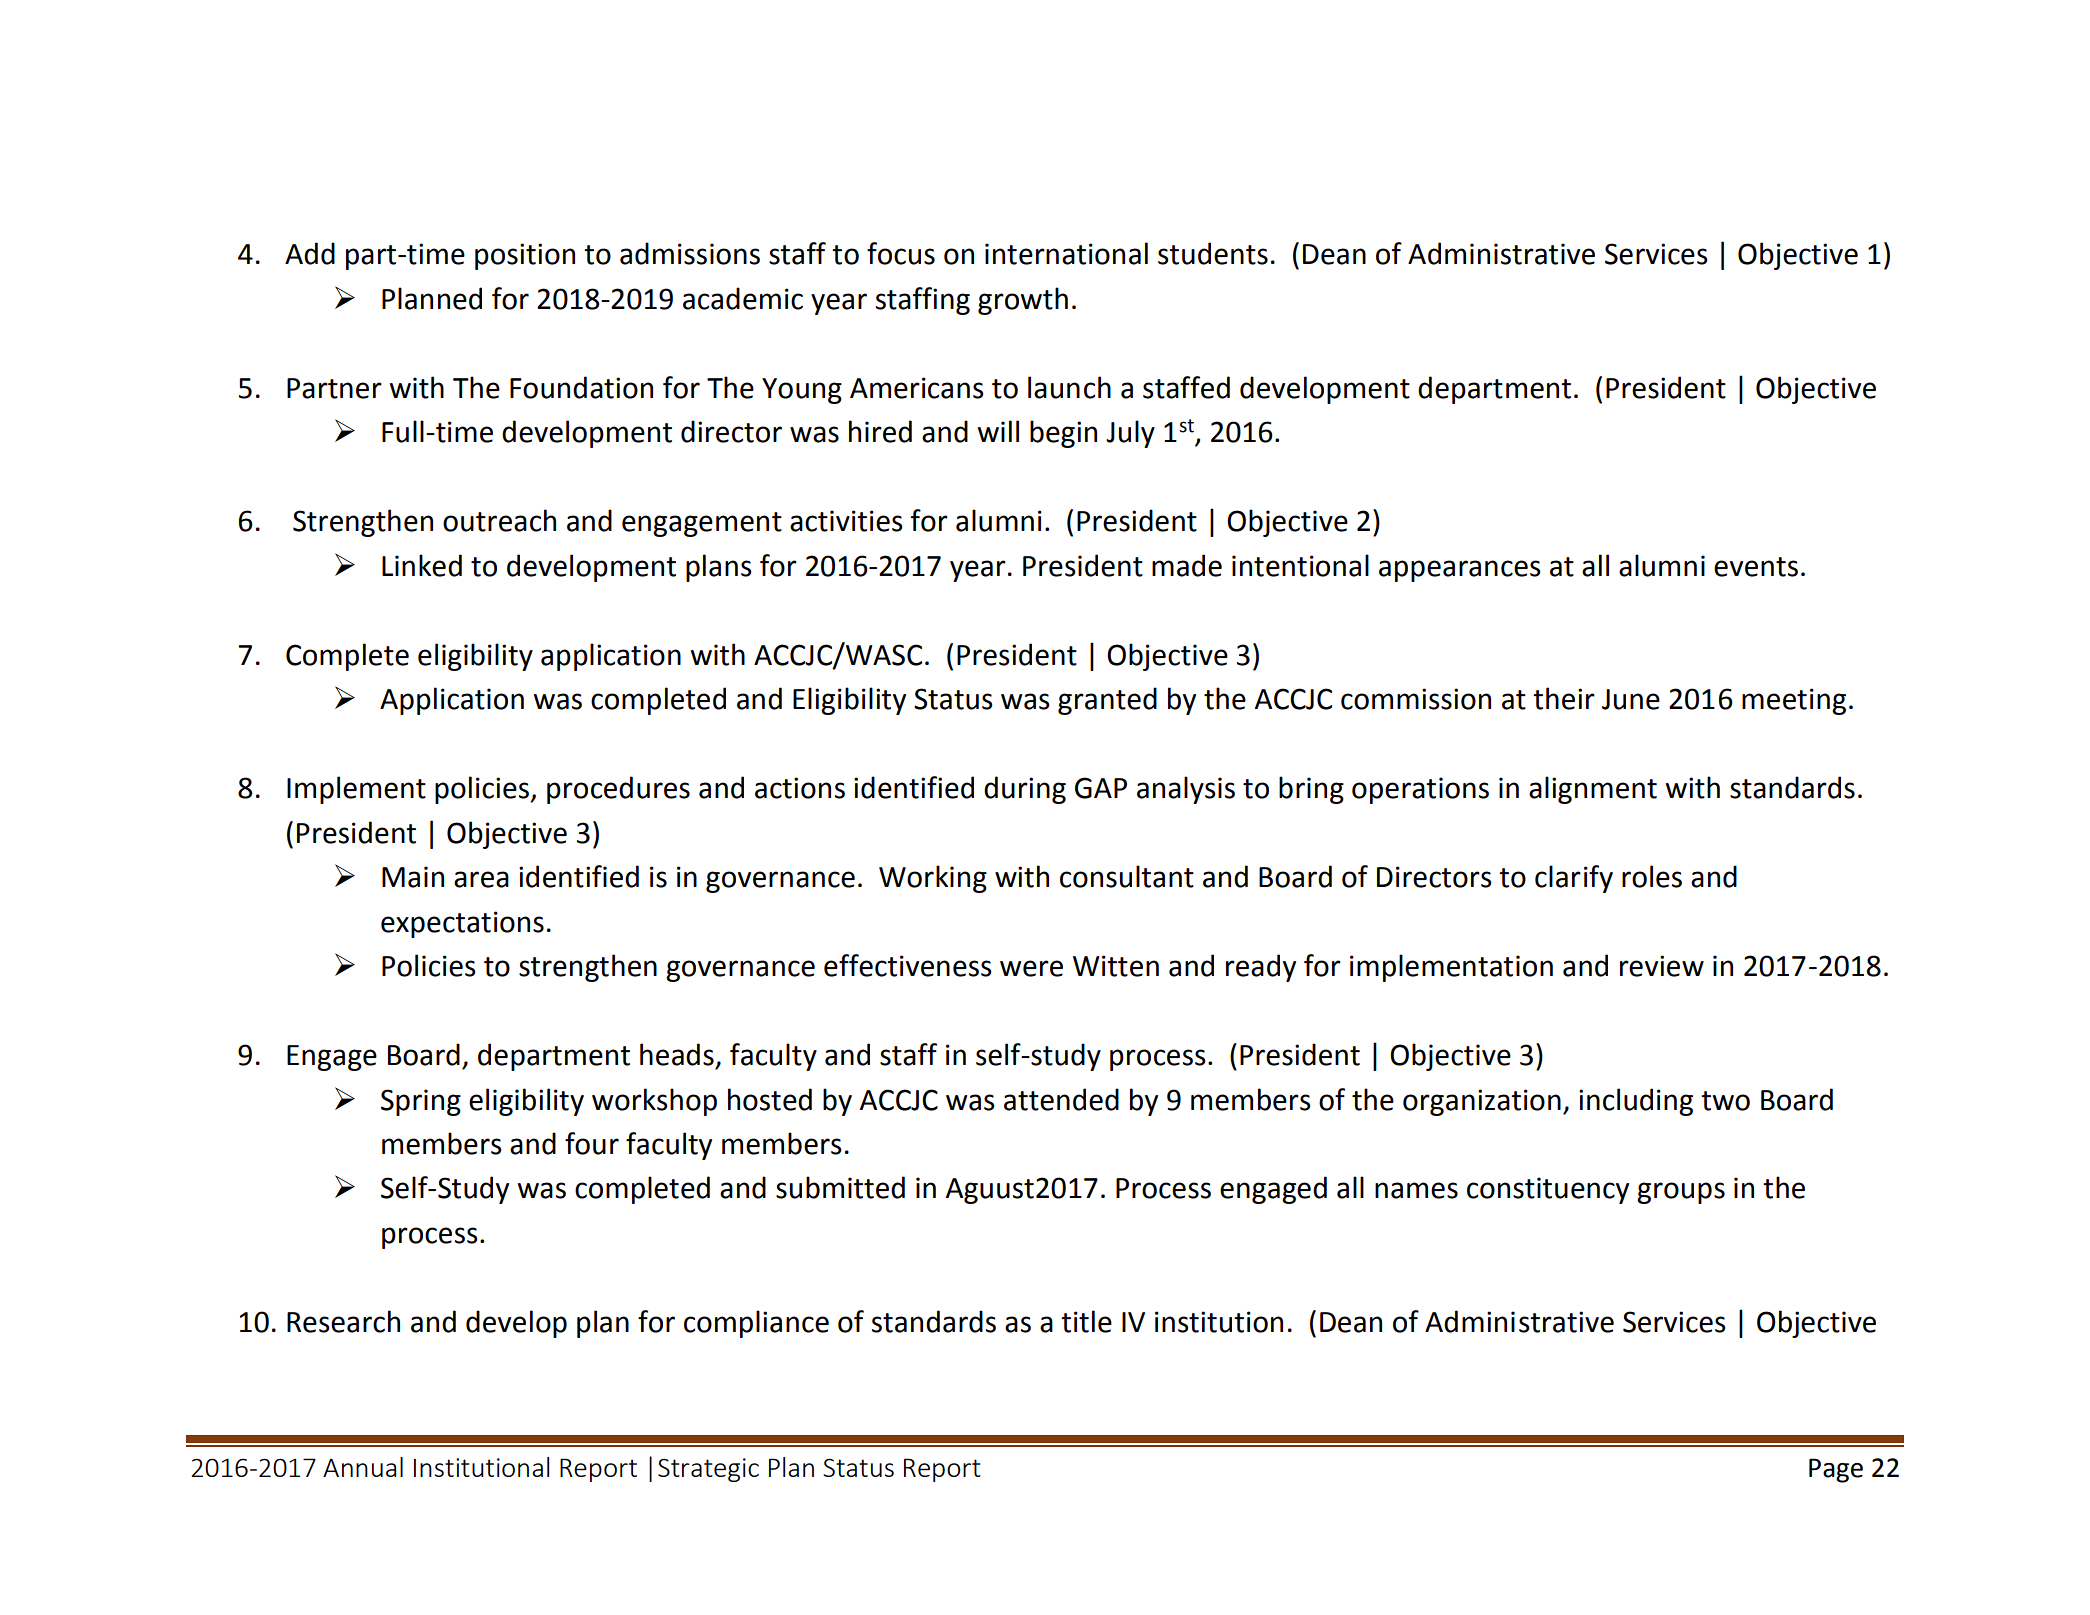  What do you see at coordinates (1636, 1102) in the screenshot?
I see `including` at bounding box center [1636, 1102].
